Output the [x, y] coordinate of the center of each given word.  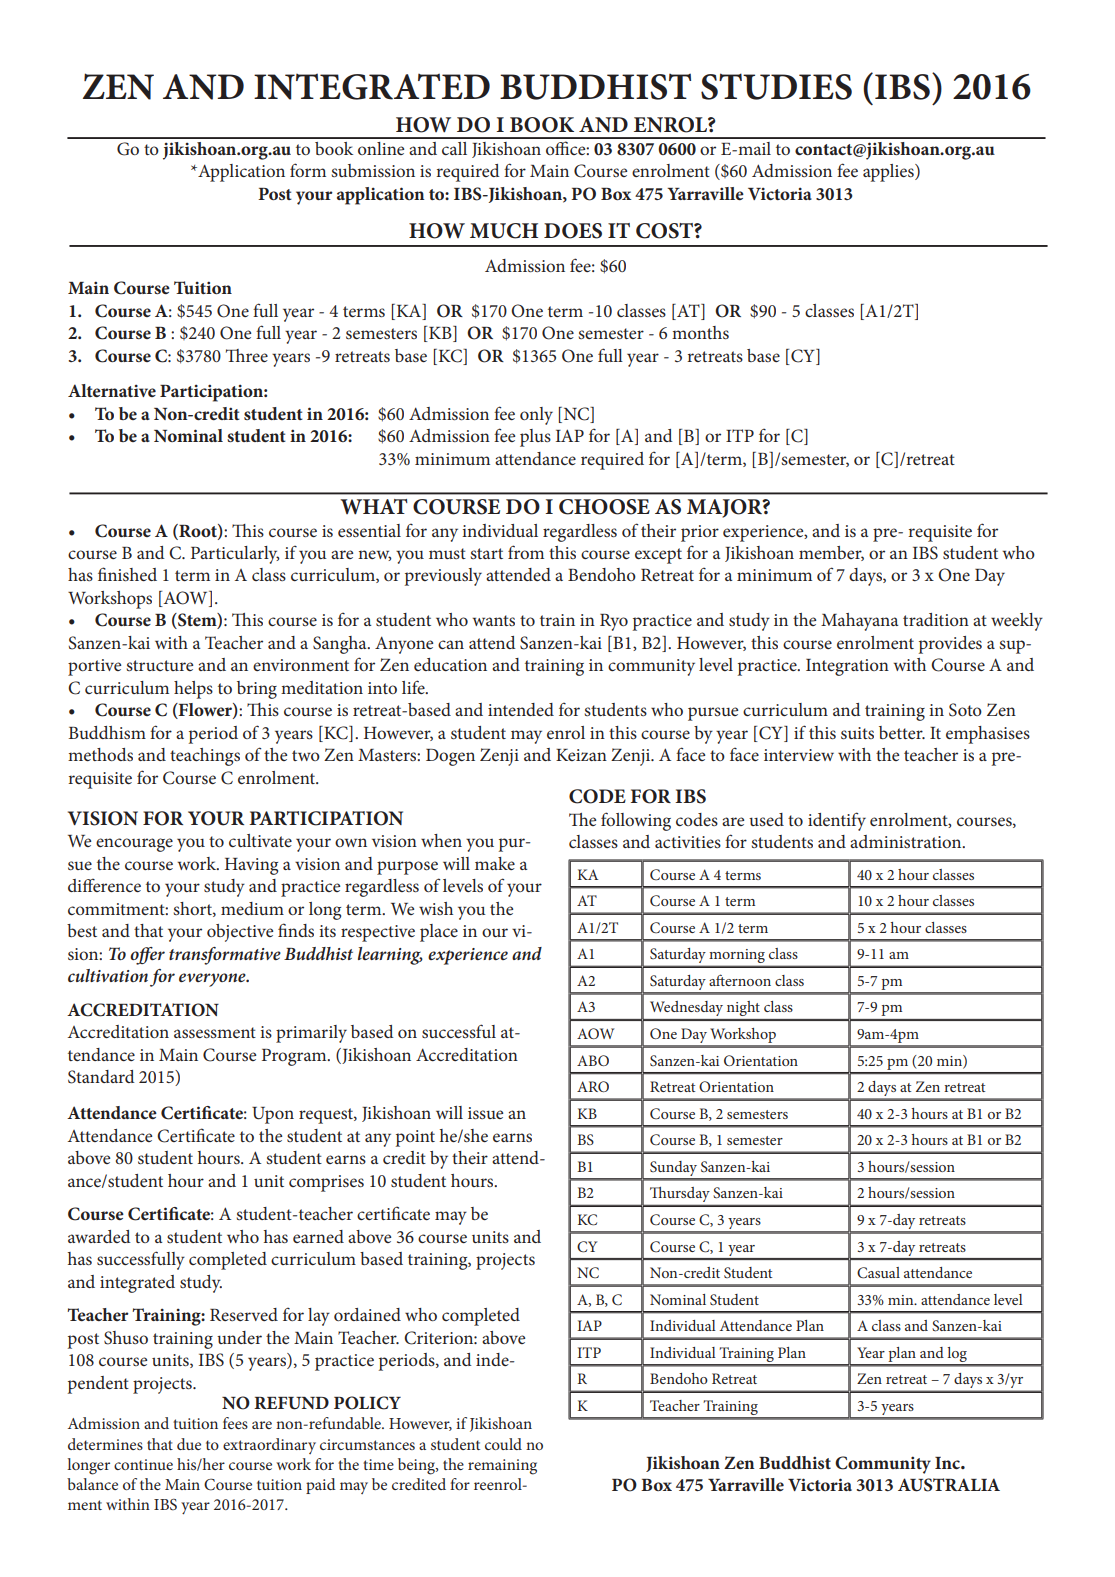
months [700, 332]
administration [907, 841]
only [536, 416]
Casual [878, 1273]
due [189, 1444]
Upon [273, 1115]
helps [193, 690]
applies [889, 173]
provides [950, 645]
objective [240, 933]
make [495, 863]
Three [247, 355]
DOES [573, 231]
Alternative [112, 390]
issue [485, 1113]
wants [494, 620]
